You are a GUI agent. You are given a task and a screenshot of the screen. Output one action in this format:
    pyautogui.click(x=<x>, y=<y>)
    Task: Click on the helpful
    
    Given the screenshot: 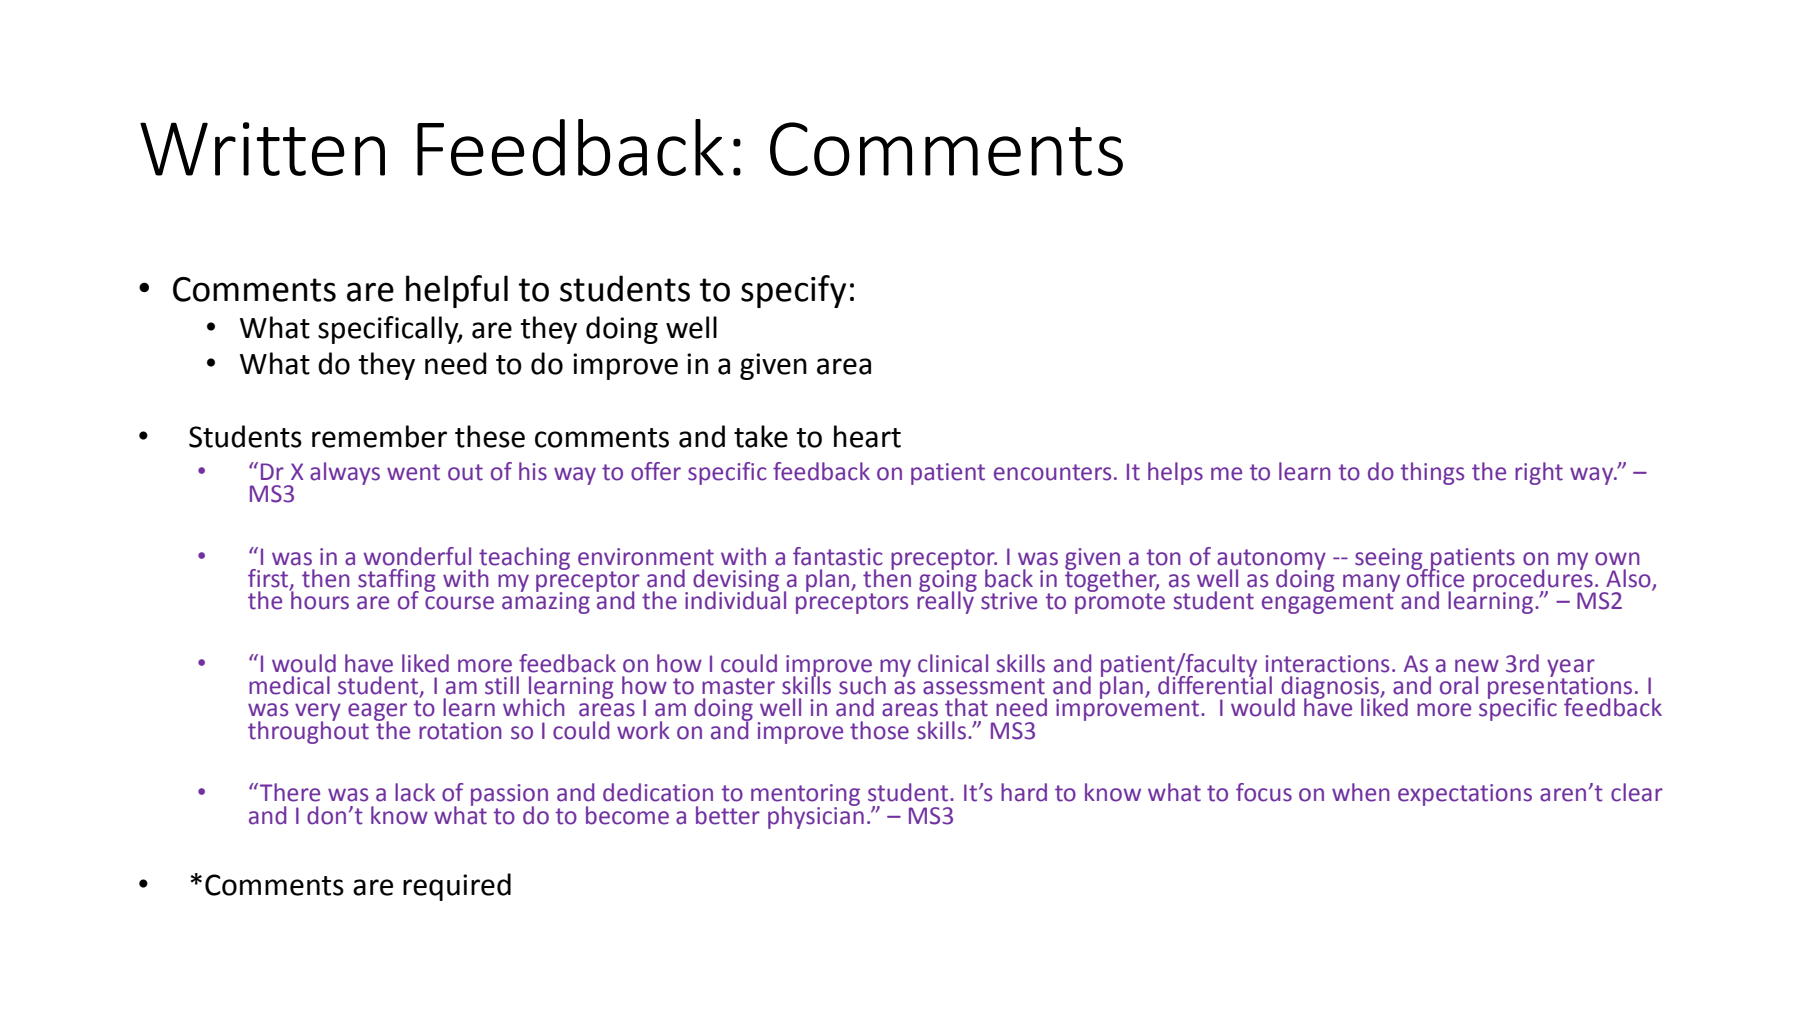 What is the action you would take?
    pyautogui.click(x=457, y=291)
